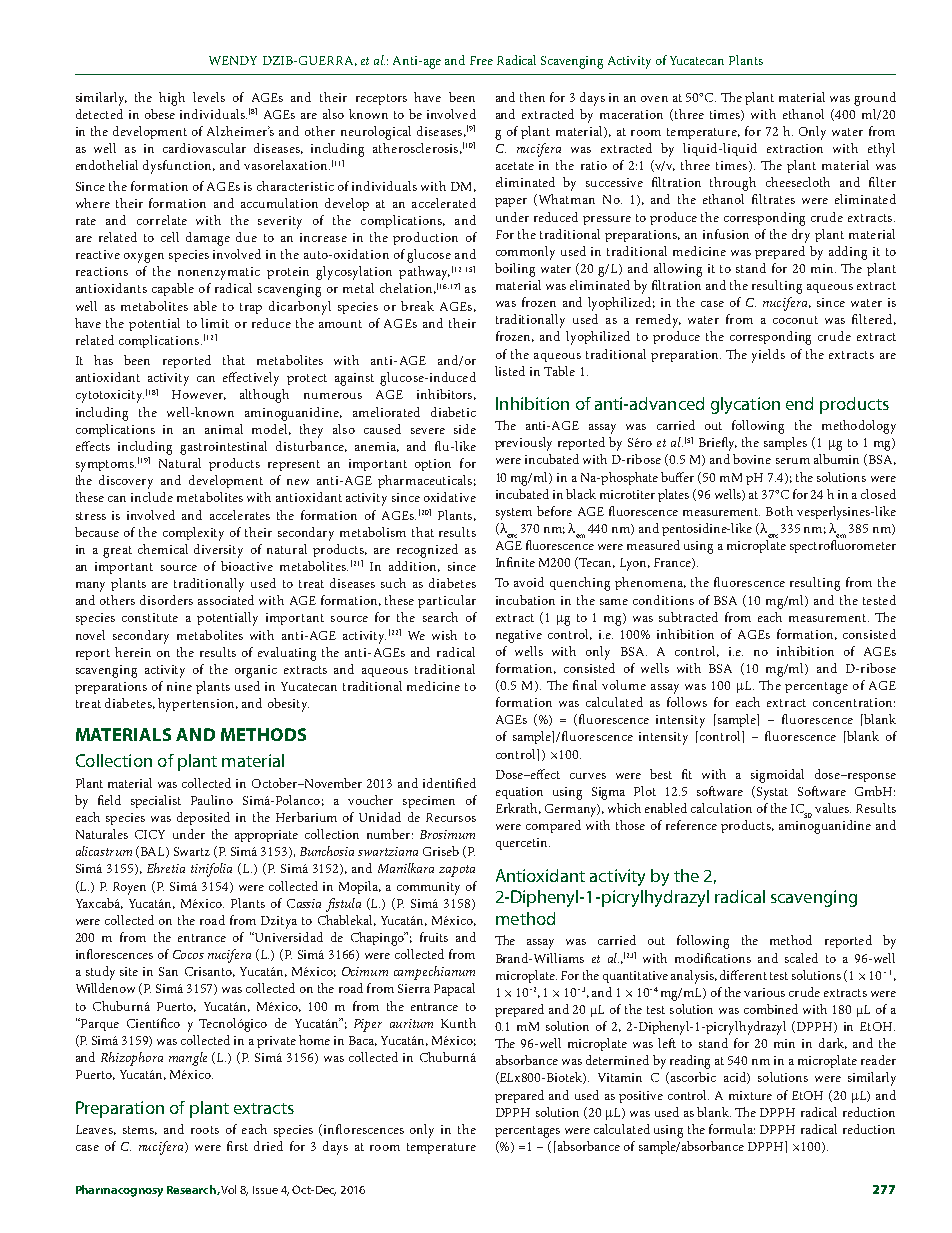  Describe the element at coordinates (205, 1130) in the screenshot. I see `roots` at that location.
